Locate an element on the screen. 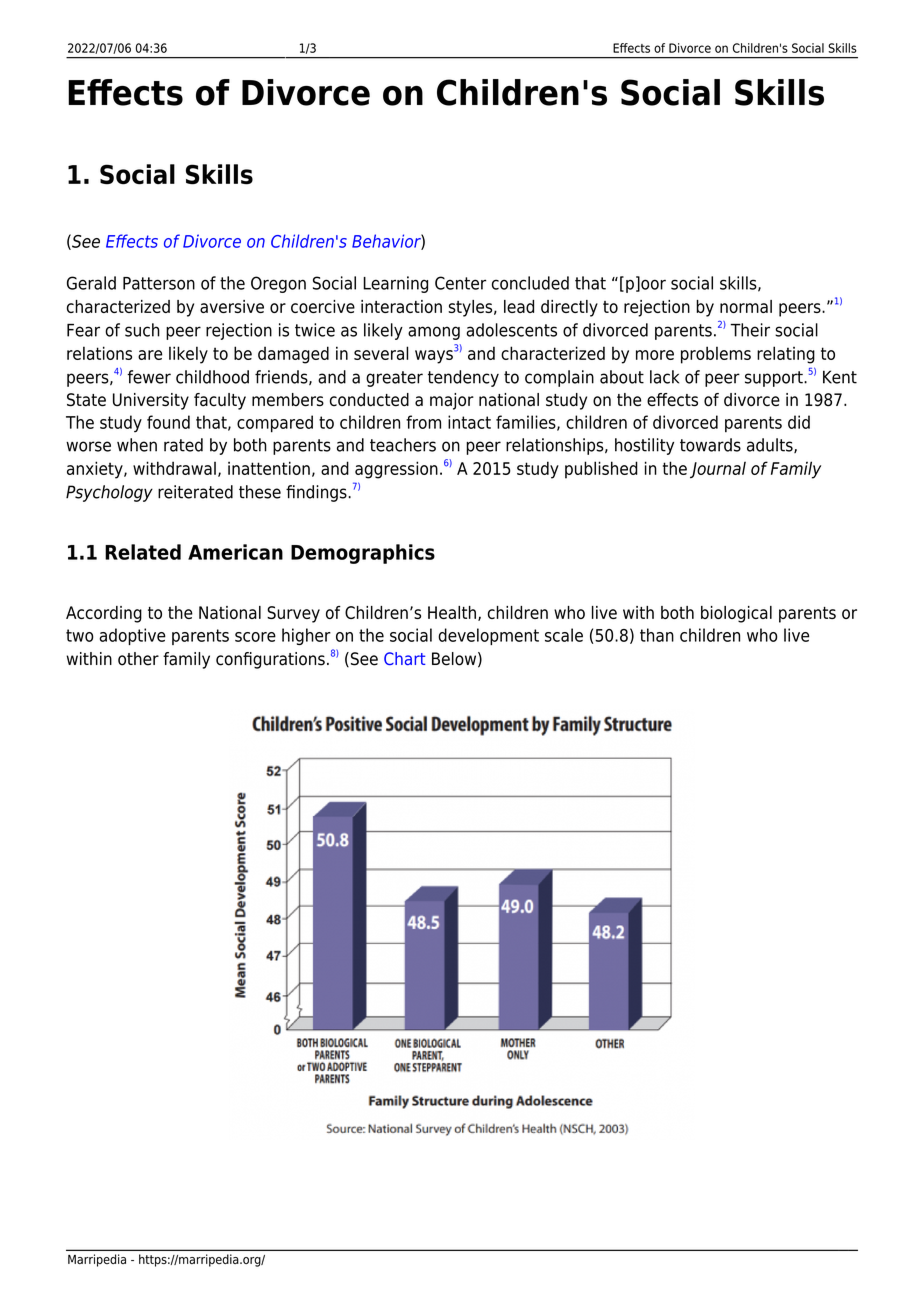 The image size is (924, 1308). development is located at coordinates (488, 636).
